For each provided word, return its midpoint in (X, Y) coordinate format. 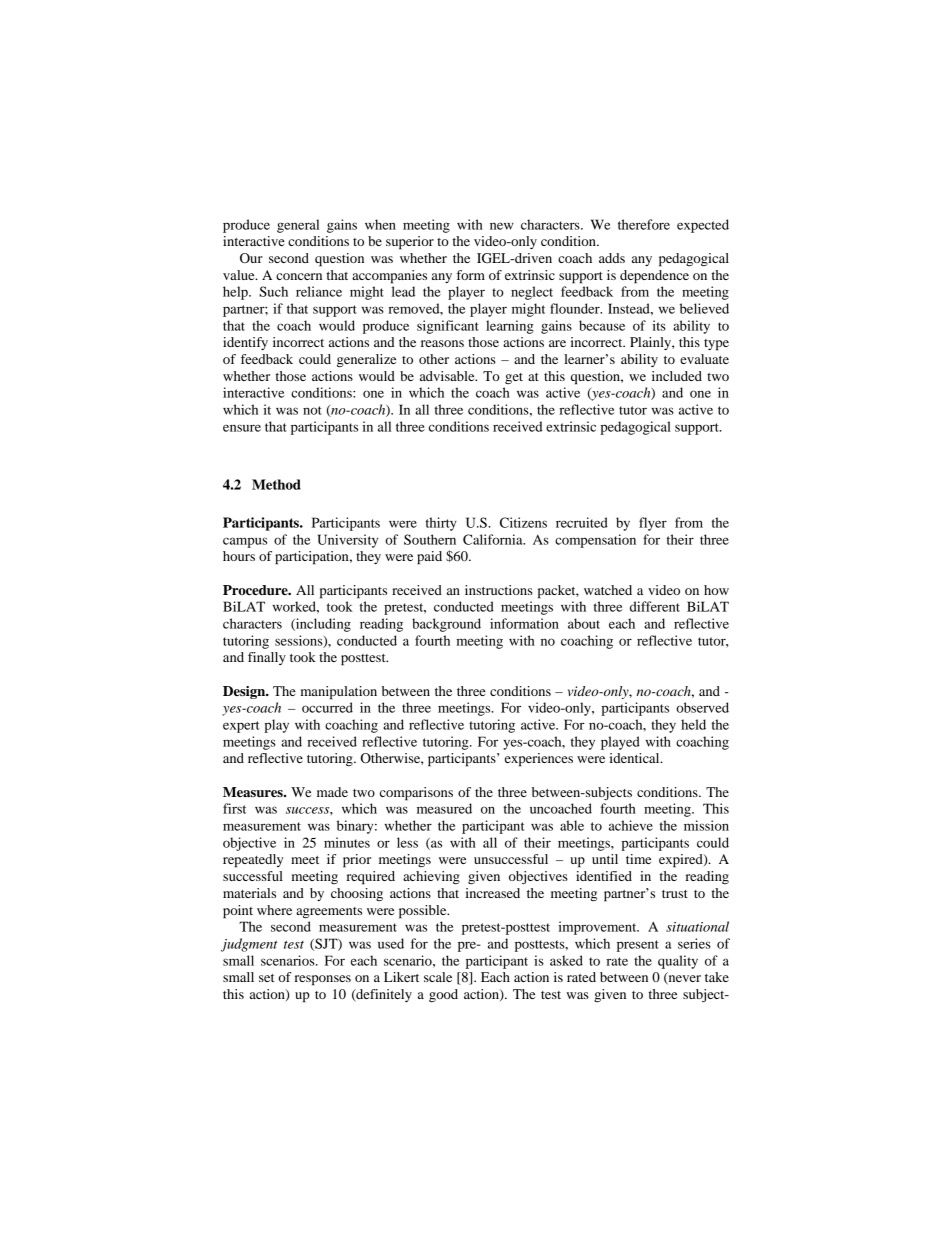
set (267, 978)
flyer (653, 524)
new (502, 226)
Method (276, 484)
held (693, 724)
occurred (327, 707)
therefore (644, 224)
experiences (539, 760)
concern (299, 276)
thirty (441, 524)
